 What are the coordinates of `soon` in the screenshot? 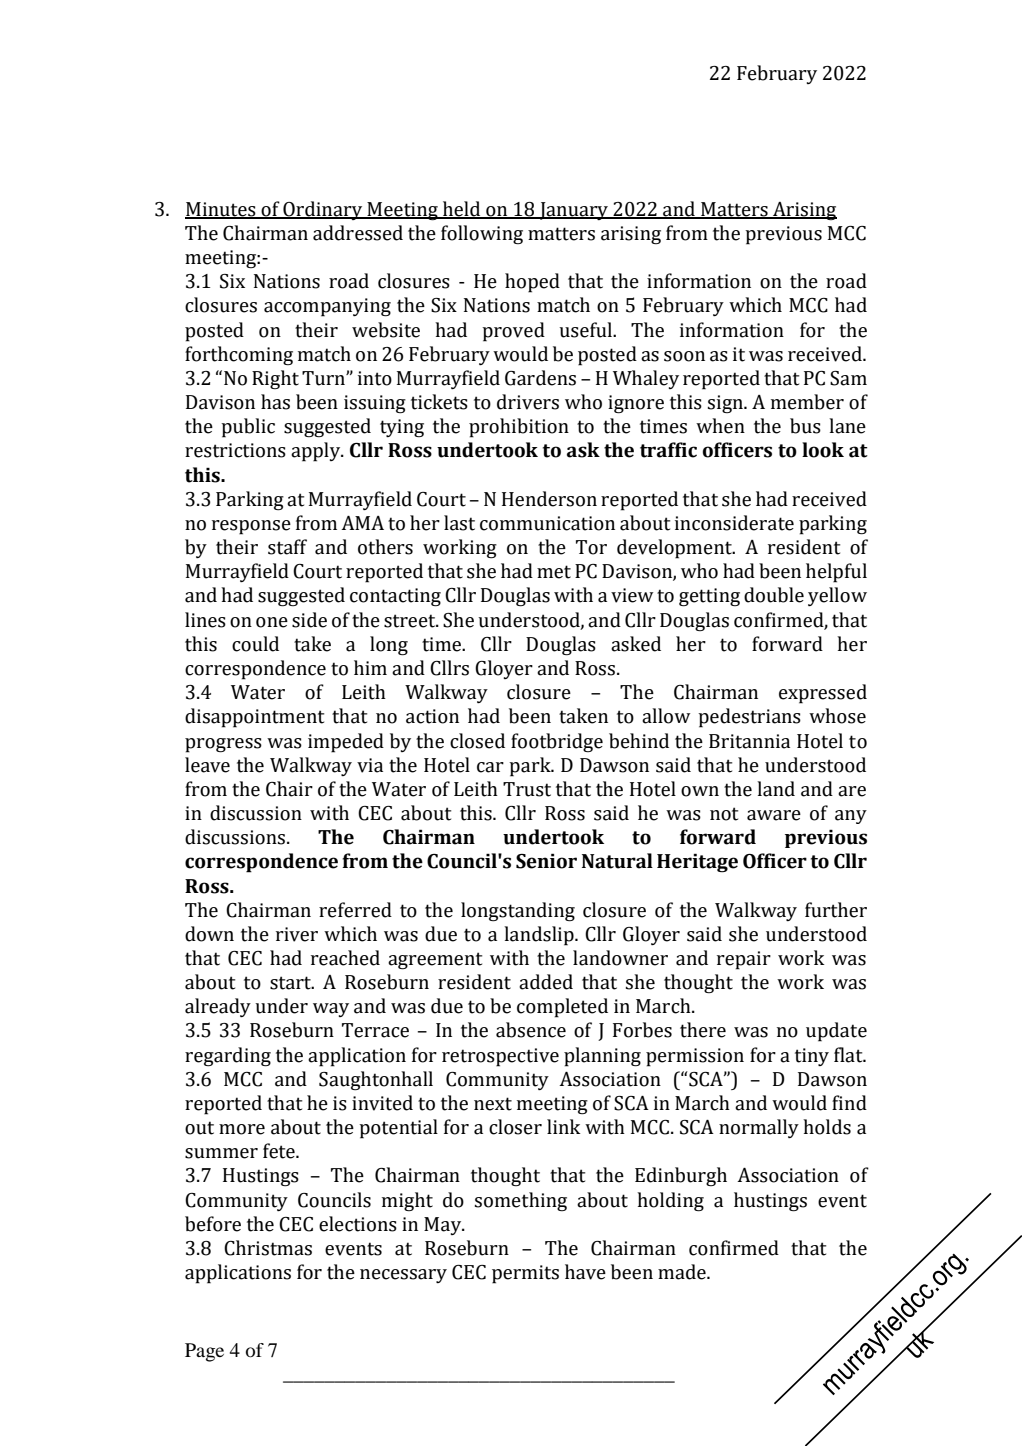 It's located at (684, 356).
